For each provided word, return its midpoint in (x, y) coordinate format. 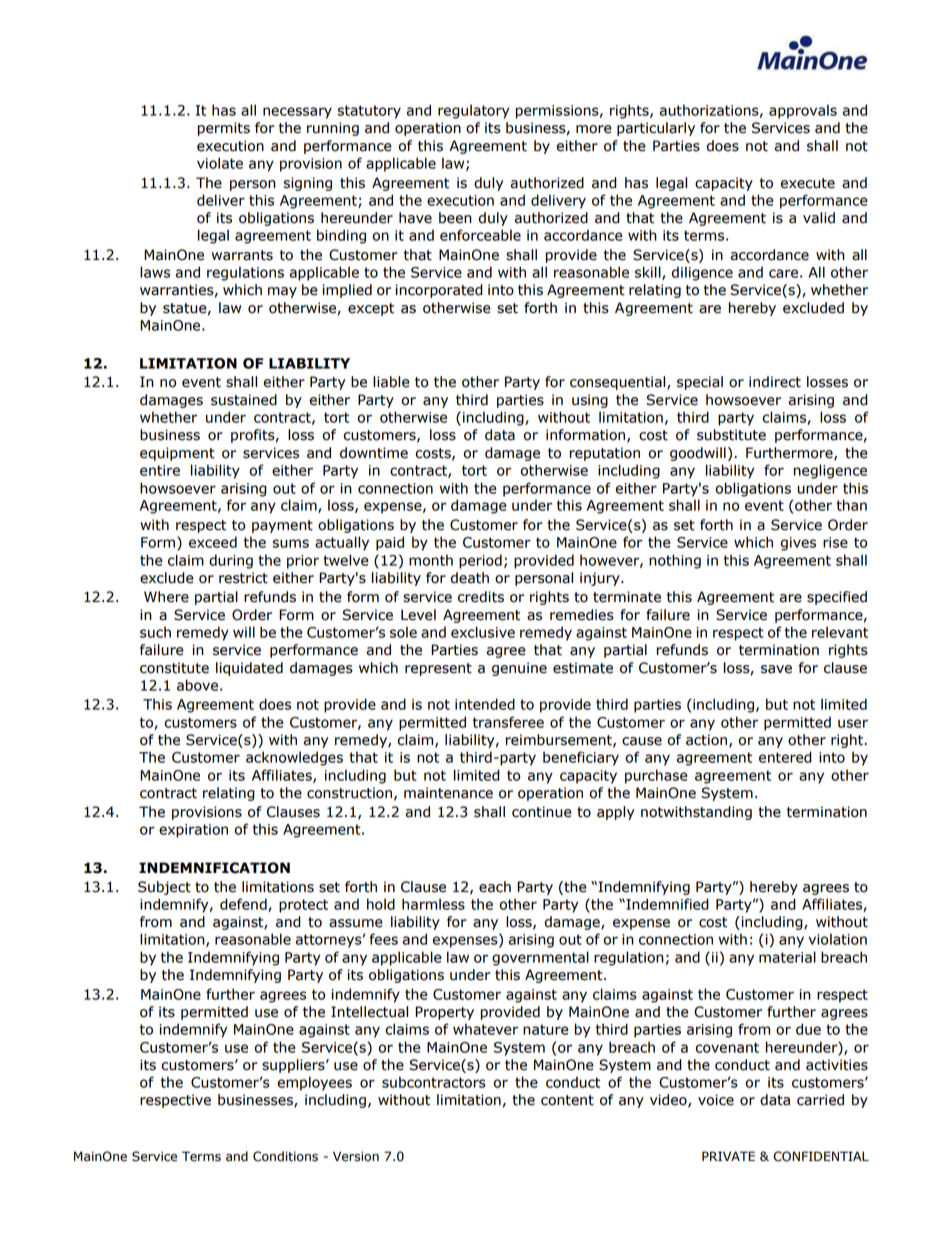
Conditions (285, 1156)
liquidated (249, 669)
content (567, 1100)
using (590, 401)
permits (224, 129)
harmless (433, 904)
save (776, 669)
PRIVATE (728, 1156)
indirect (775, 382)
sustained (244, 400)
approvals (803, 111)
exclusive (483, 632)
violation (837, 939)
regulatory (473, 111)
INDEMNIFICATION (214, 868)
